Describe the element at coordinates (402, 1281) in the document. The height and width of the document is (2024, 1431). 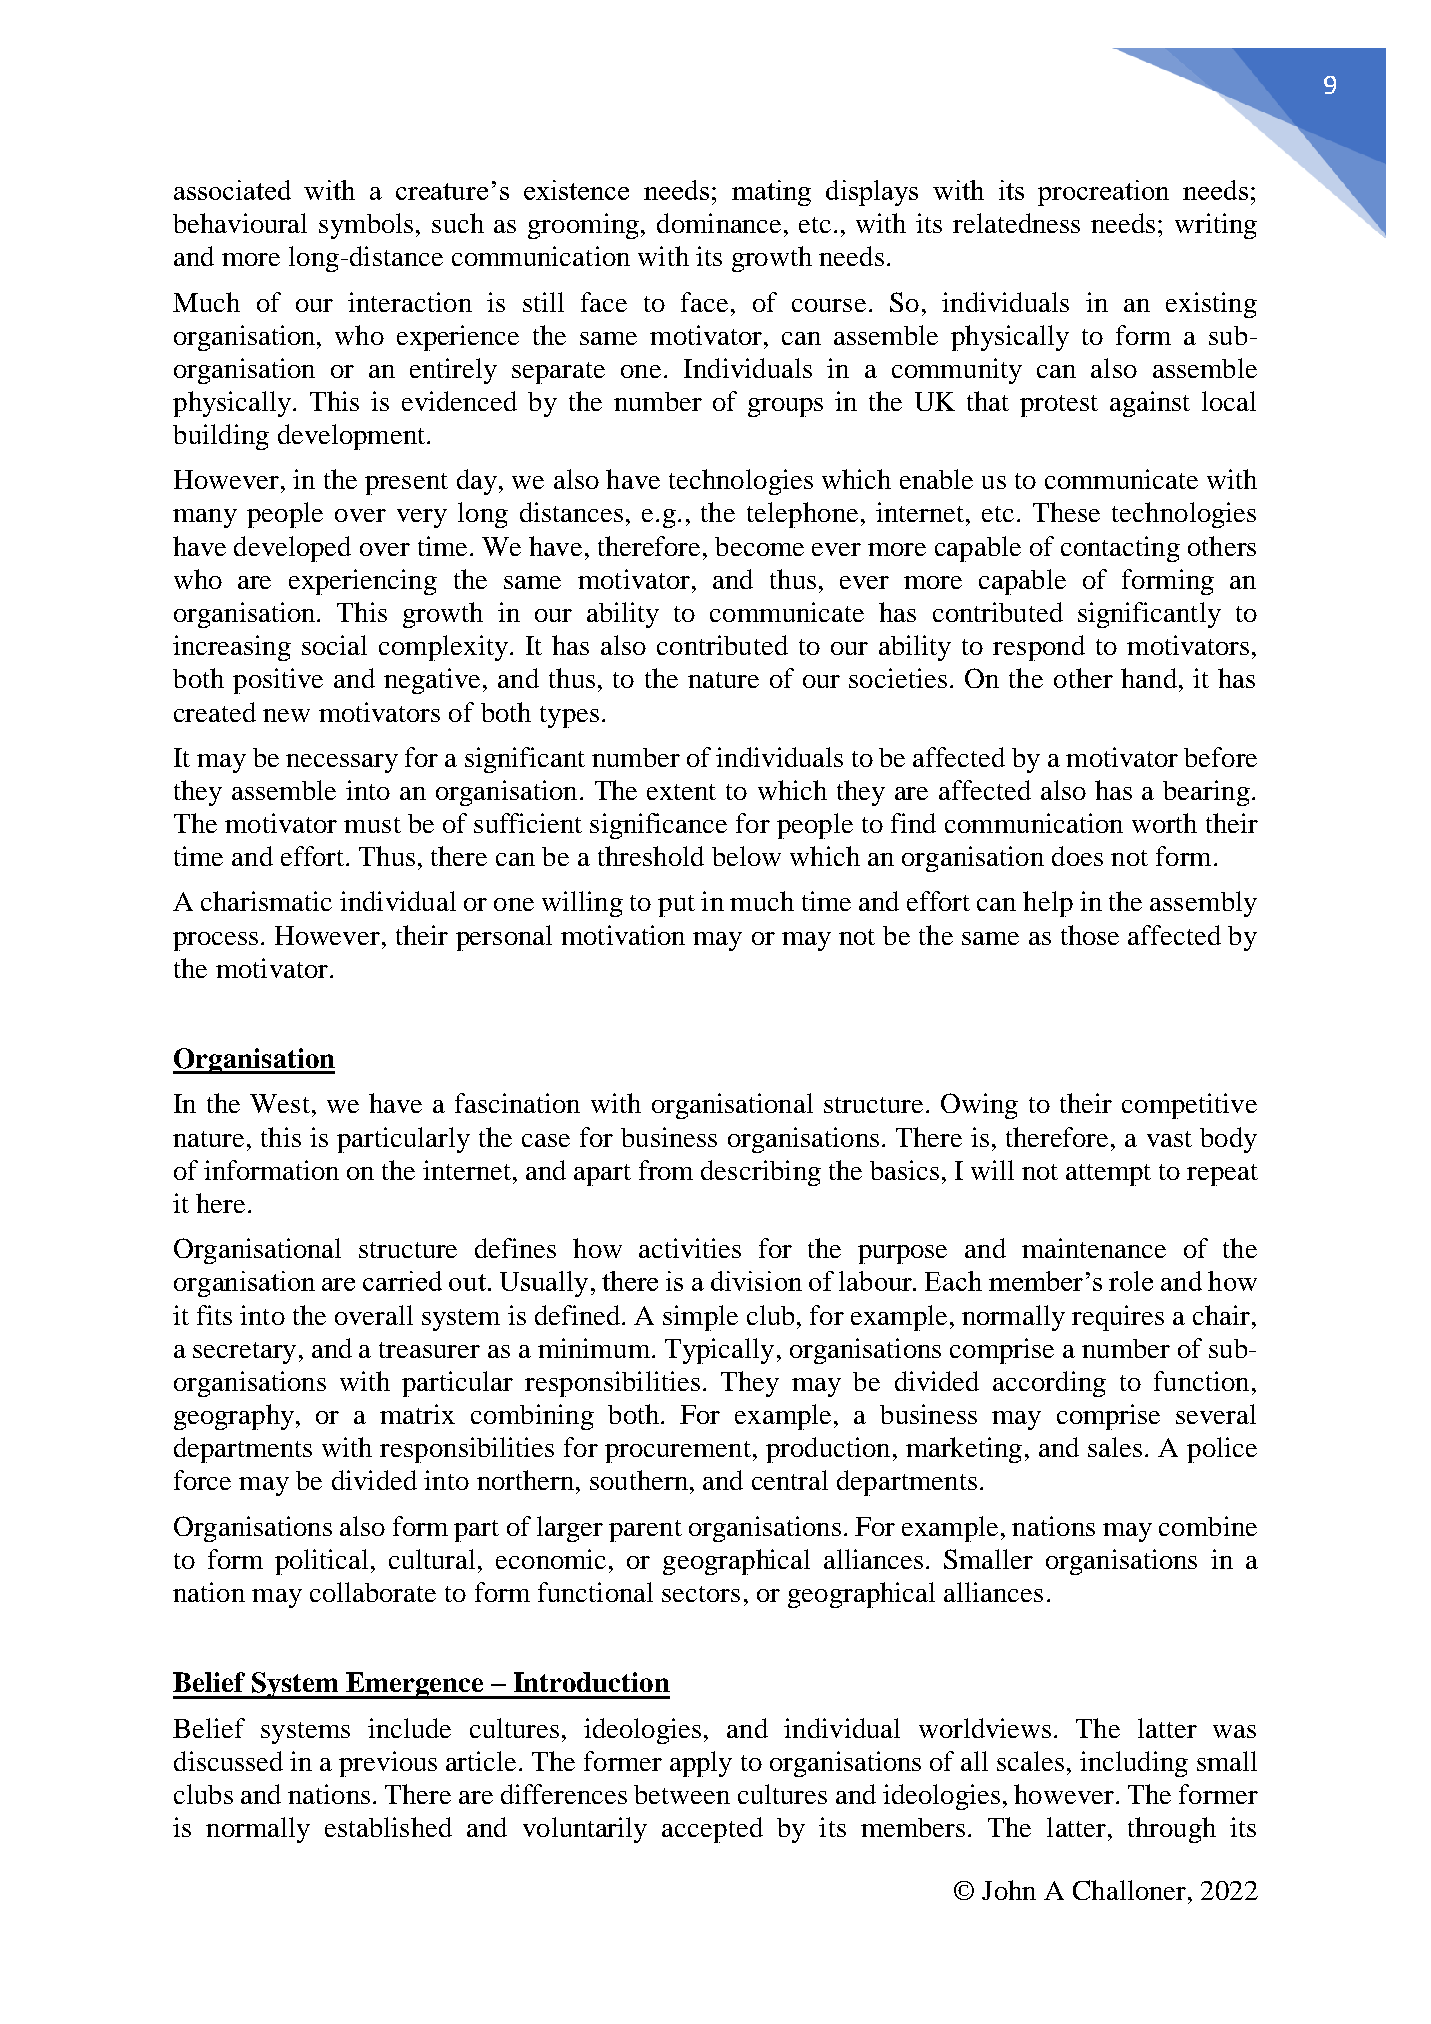
I see `carried` at that location.
